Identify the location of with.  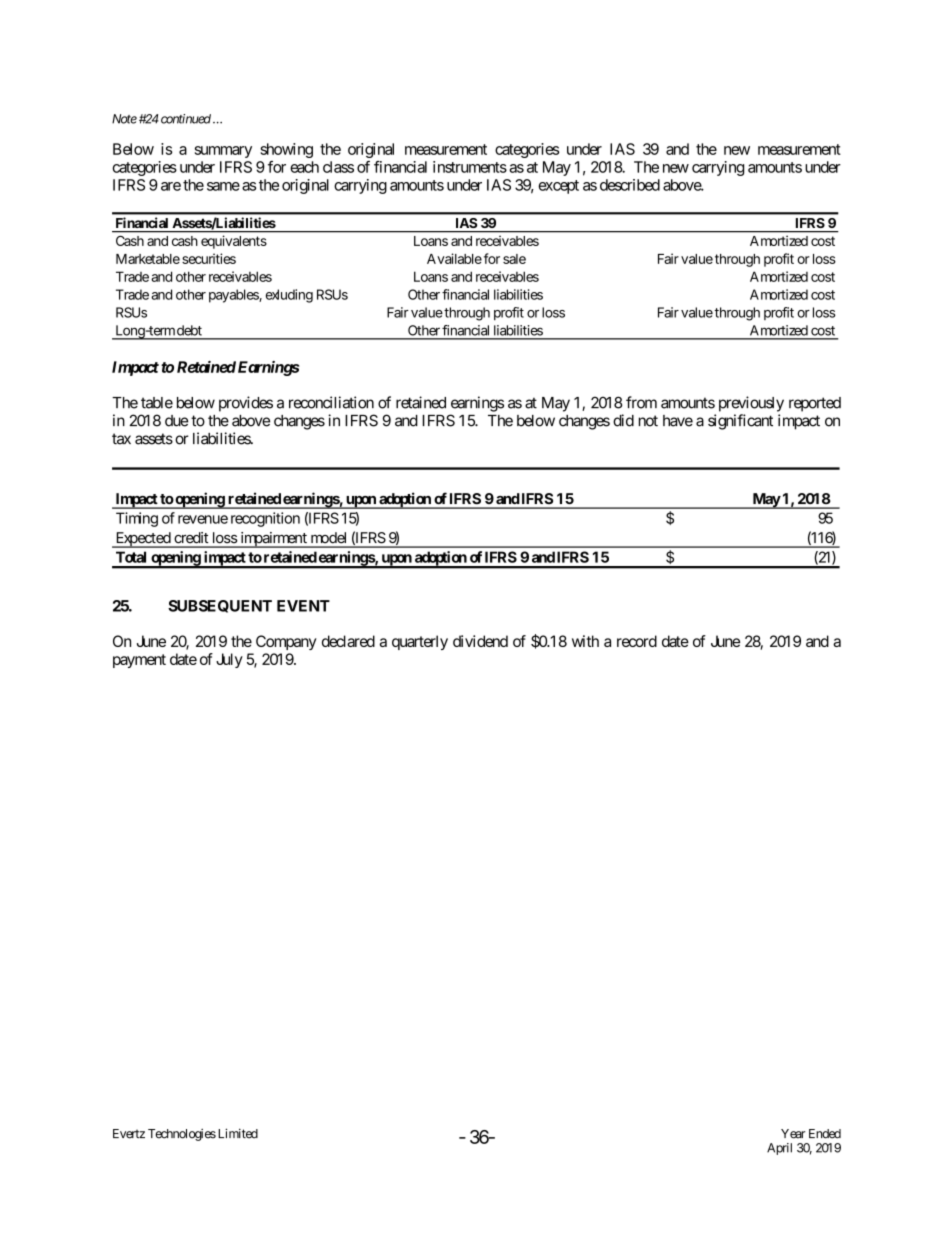
(585, 641).
